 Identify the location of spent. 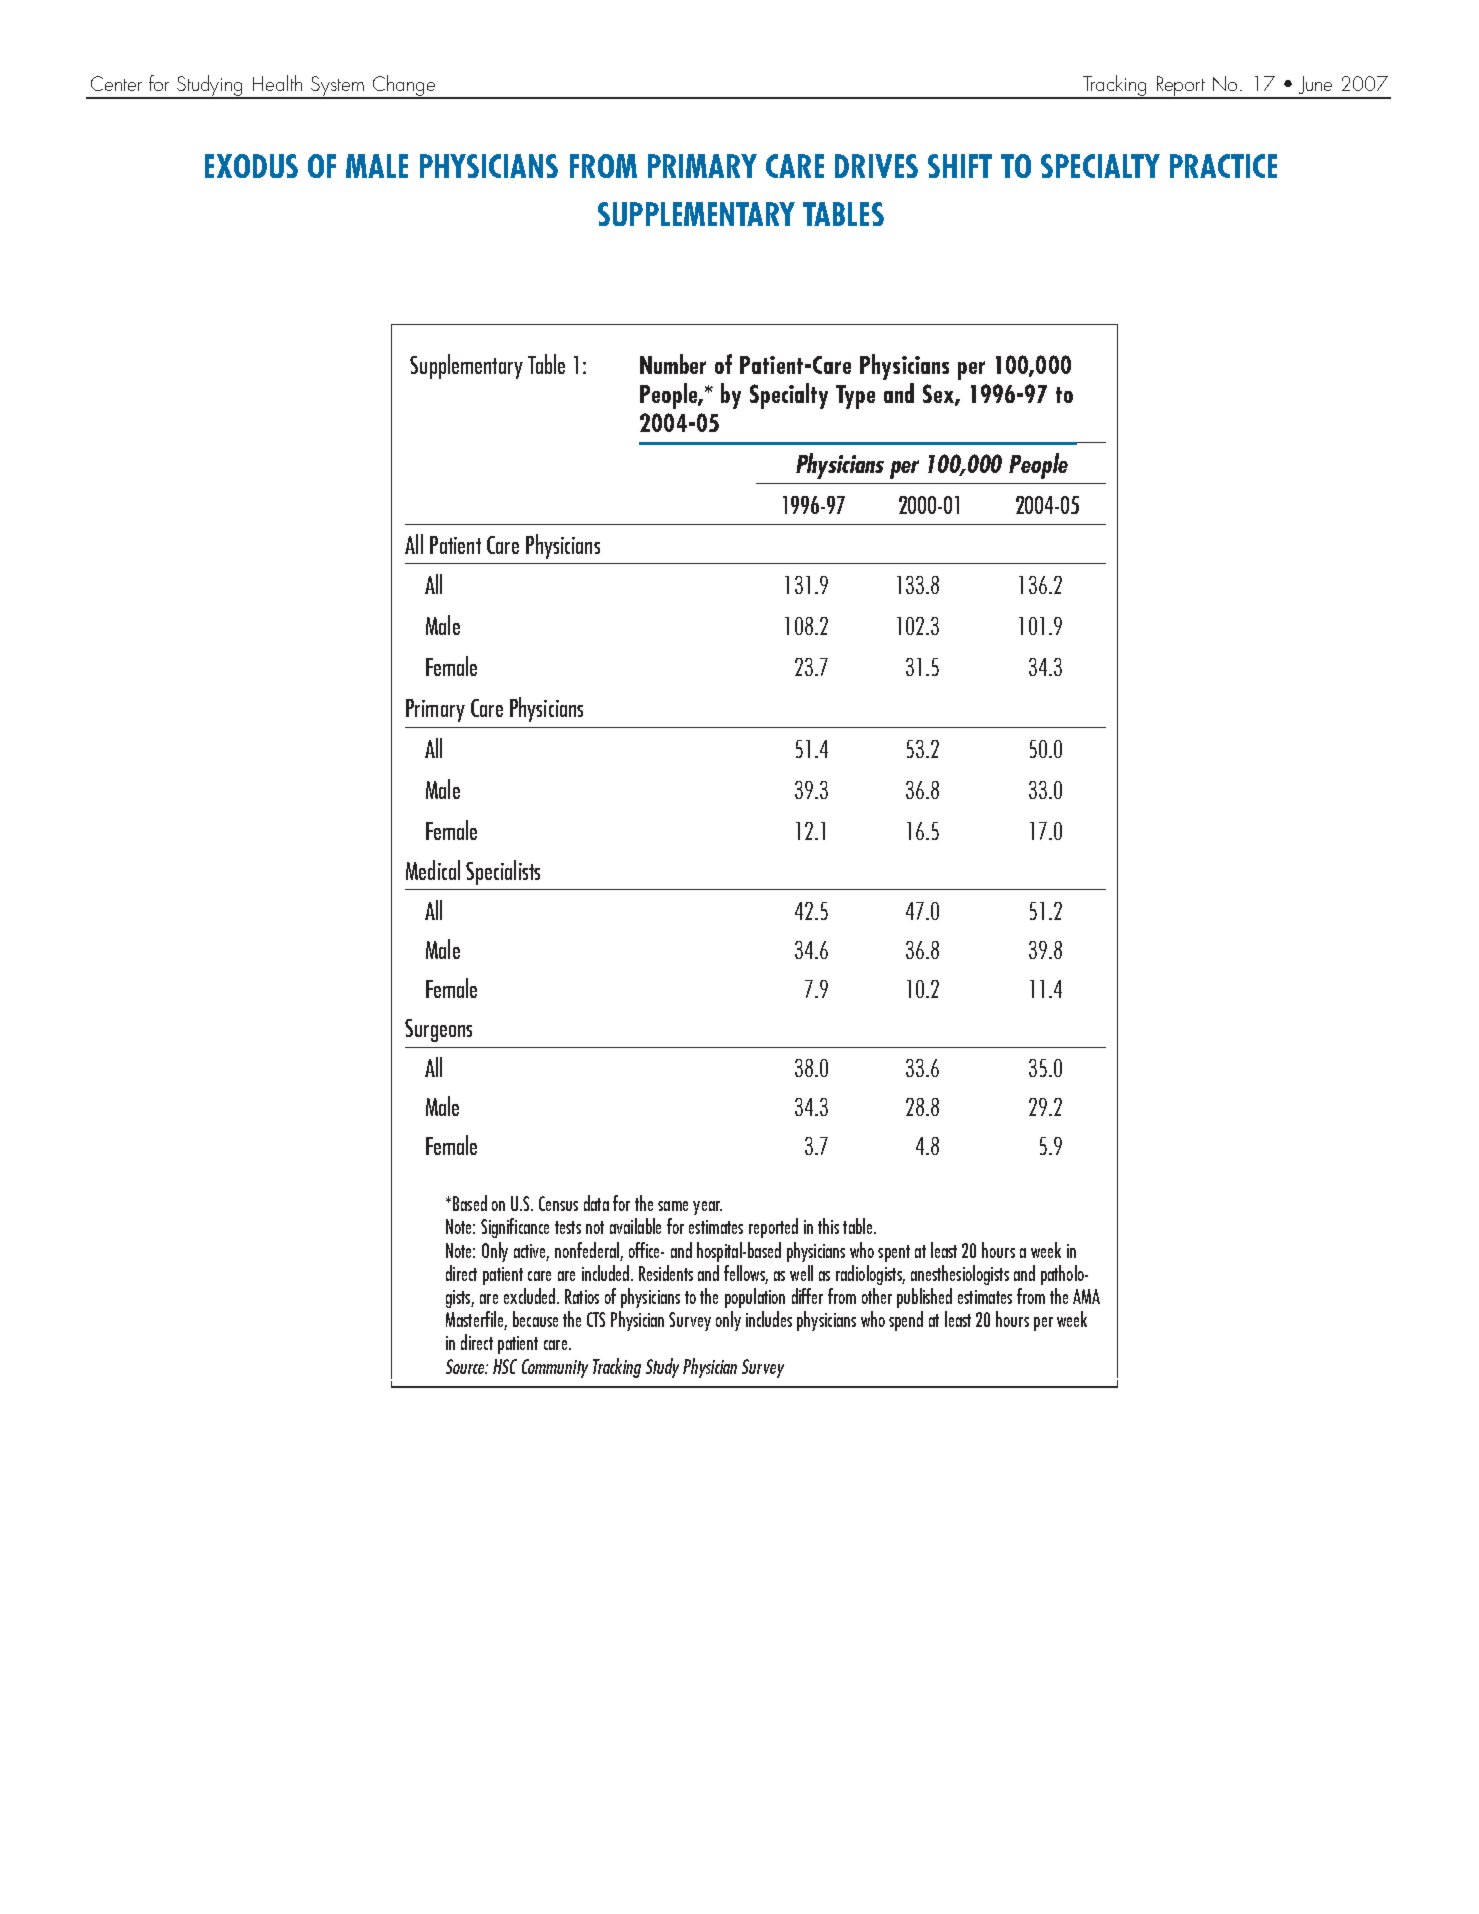
(894, 1253).
